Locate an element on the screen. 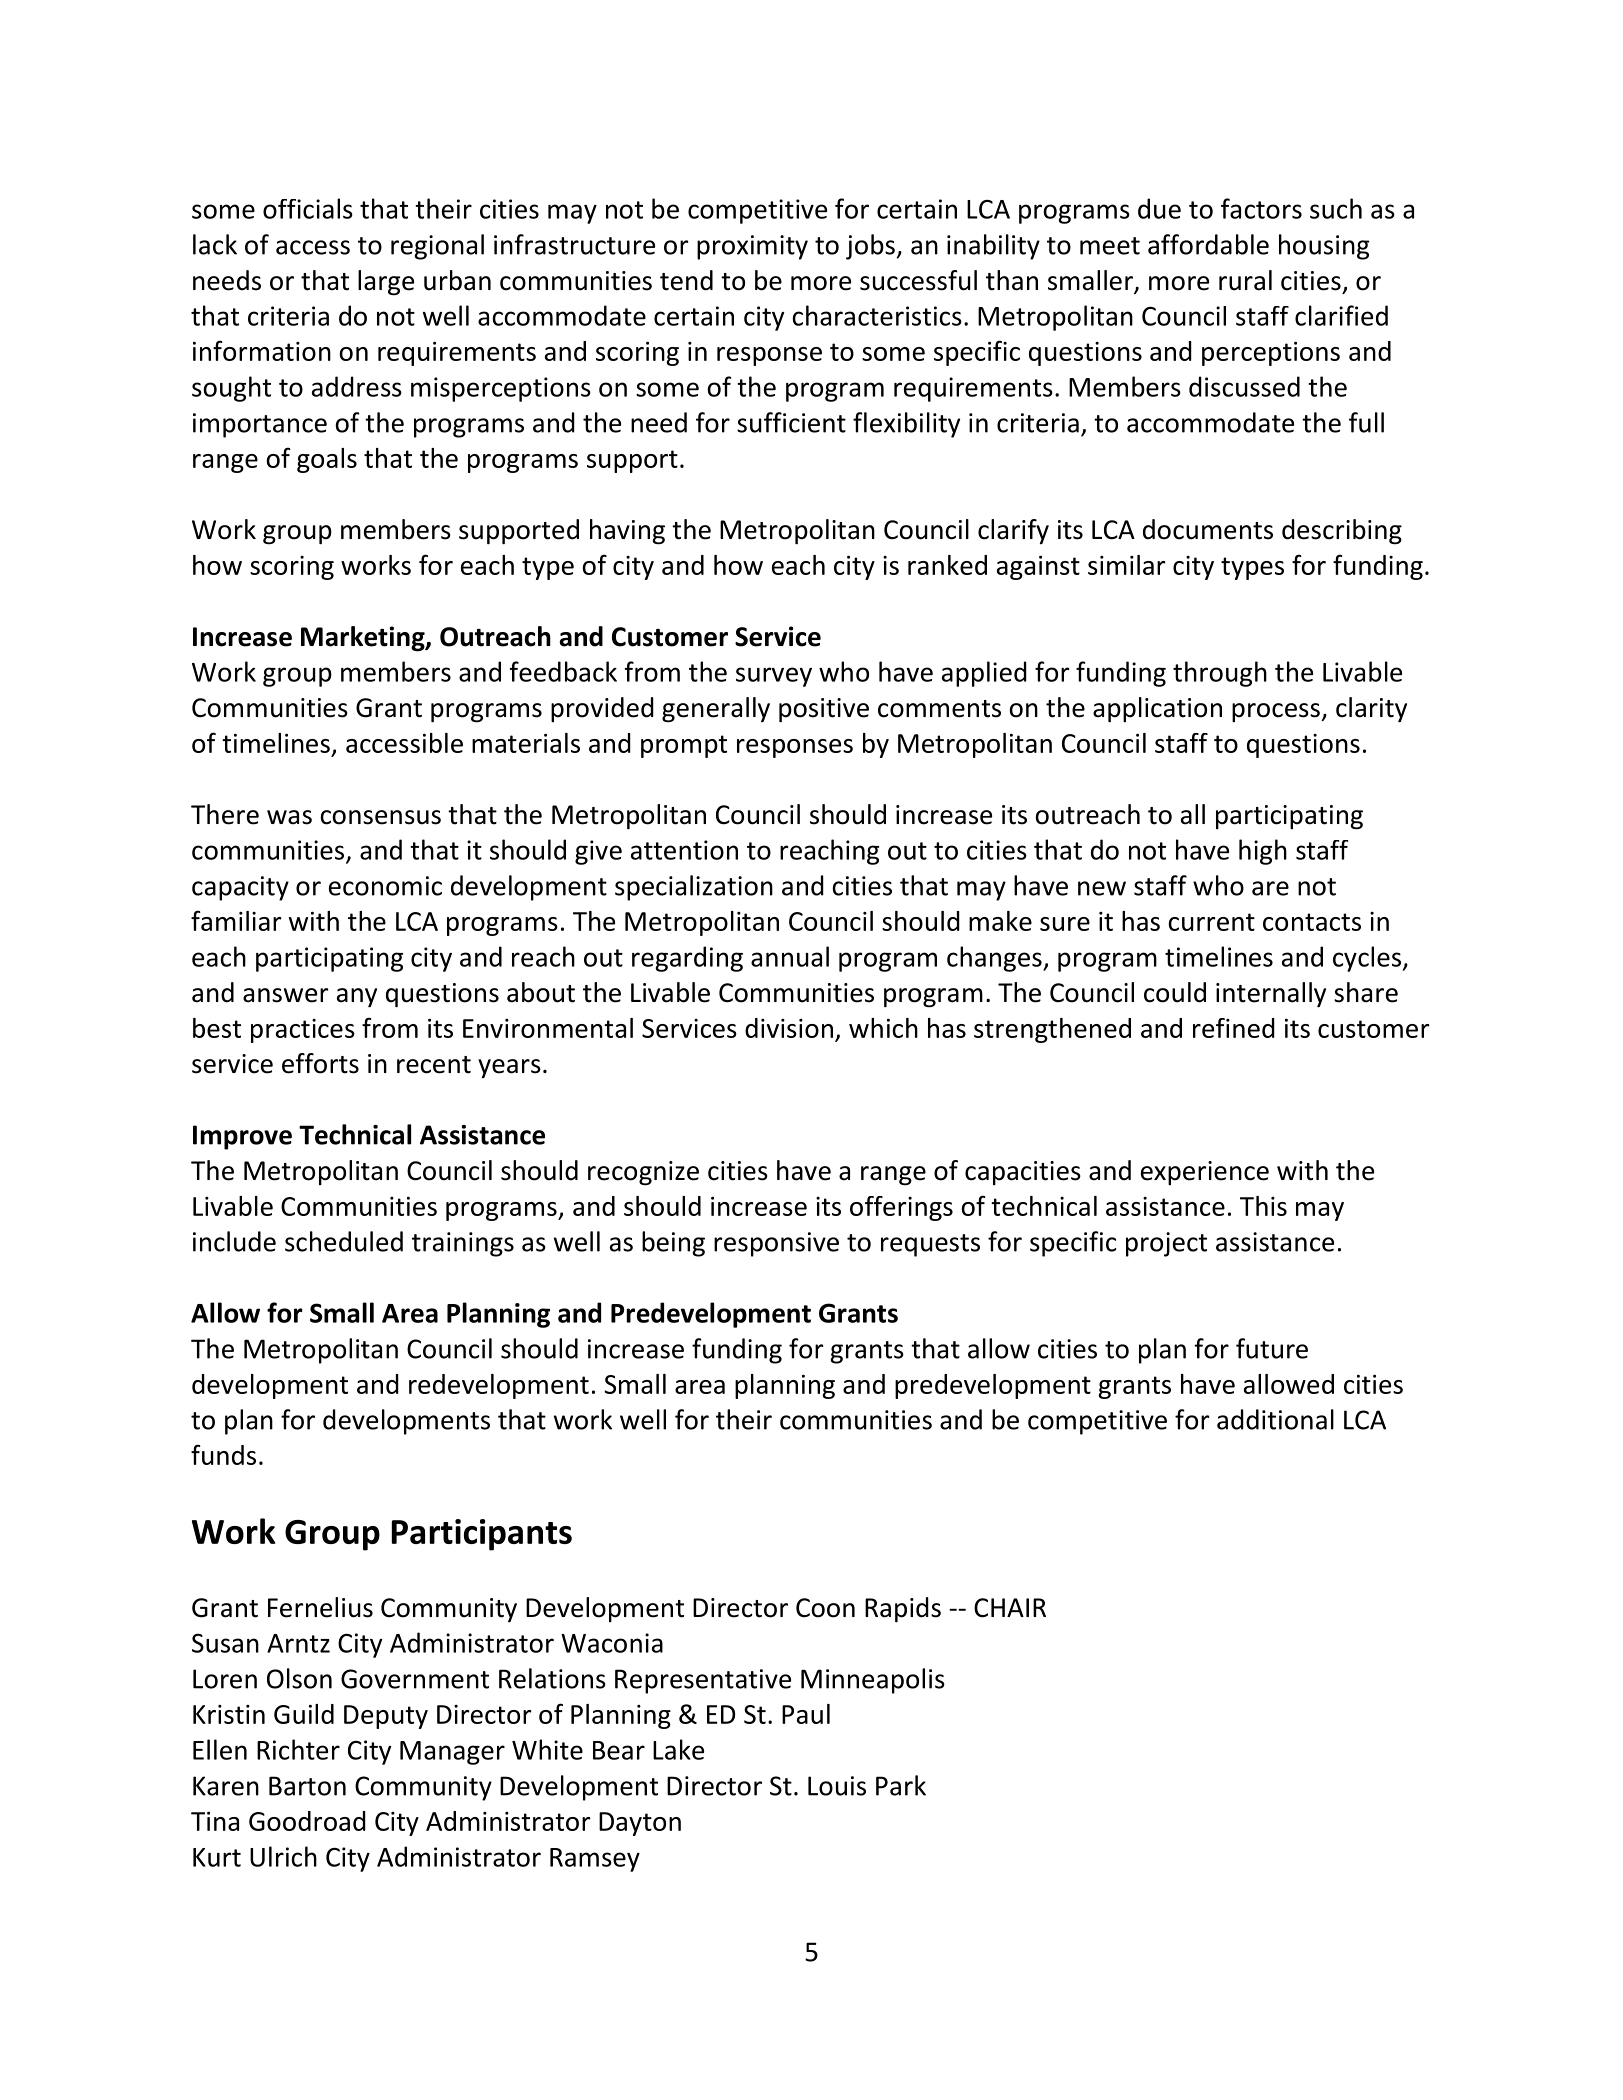  practices is located at coordinates (303, 1031).
